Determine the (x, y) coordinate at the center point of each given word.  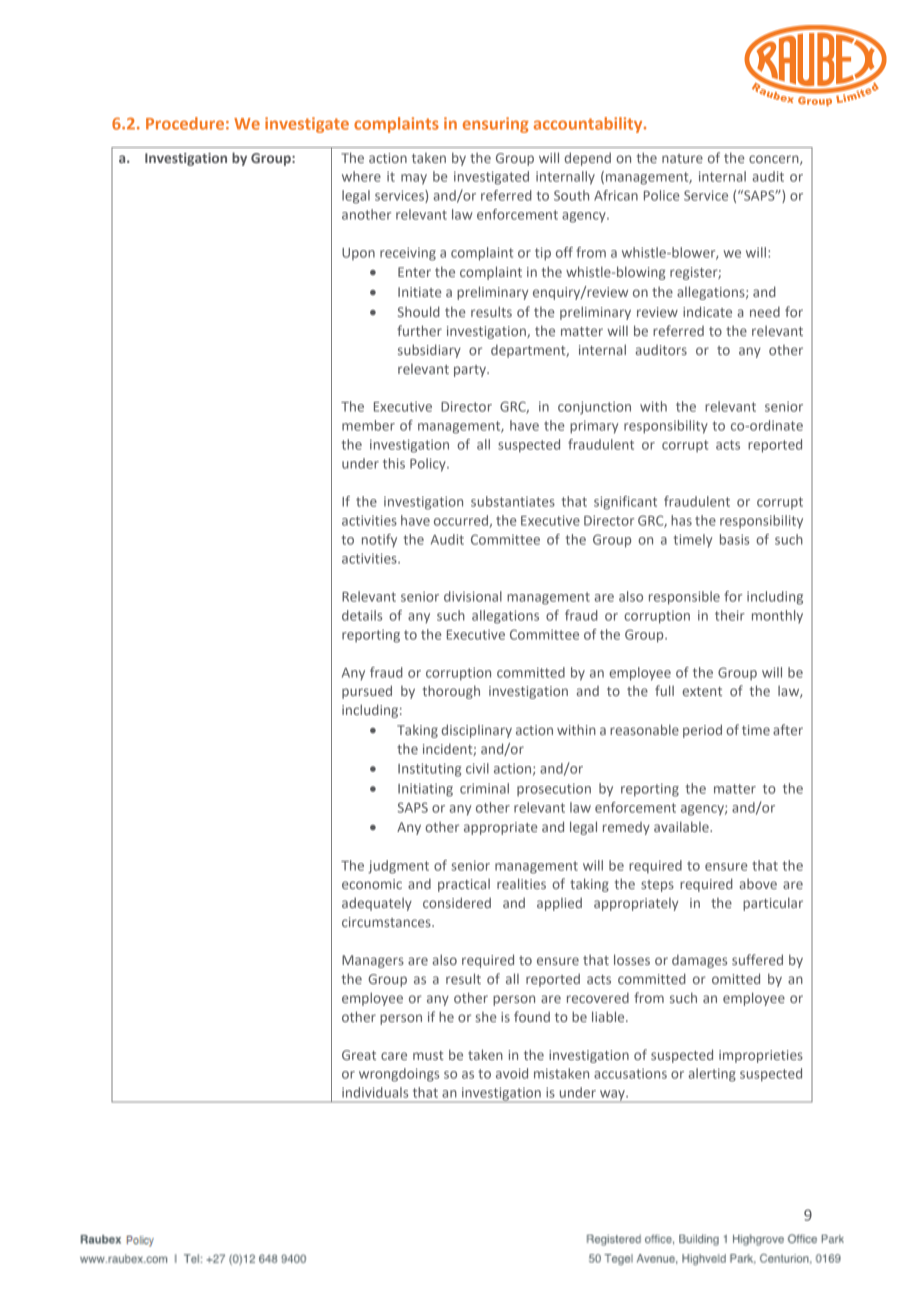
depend (588, 159)
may (414, 179)
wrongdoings (399, 1075)
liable (609, 1016)
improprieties (761, 1056)
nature (682, 158)
